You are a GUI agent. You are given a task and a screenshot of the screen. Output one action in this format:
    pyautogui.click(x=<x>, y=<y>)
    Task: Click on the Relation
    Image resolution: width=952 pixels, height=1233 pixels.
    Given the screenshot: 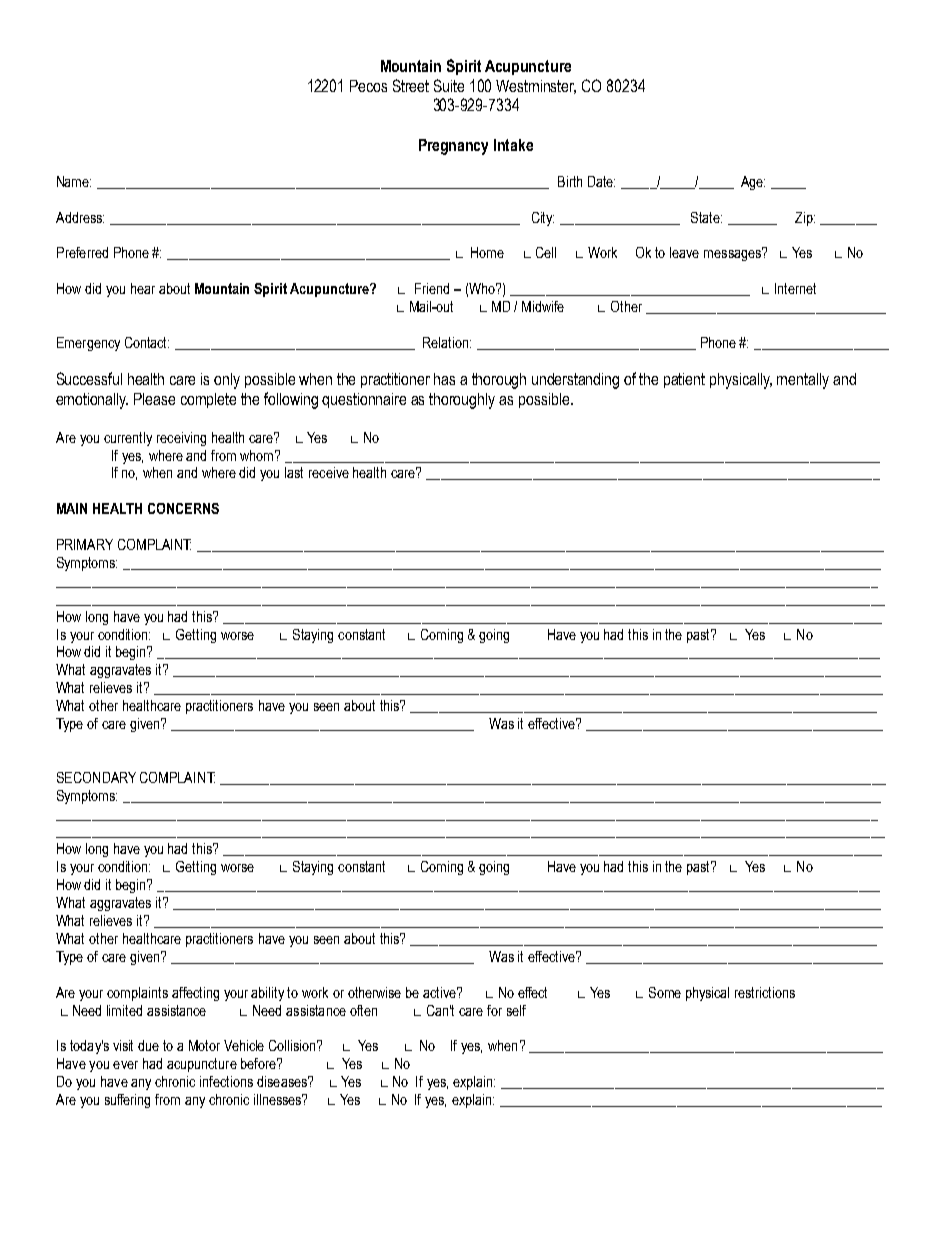 What is the action you would take?
    pyautogui.click(x=447, y=342)
